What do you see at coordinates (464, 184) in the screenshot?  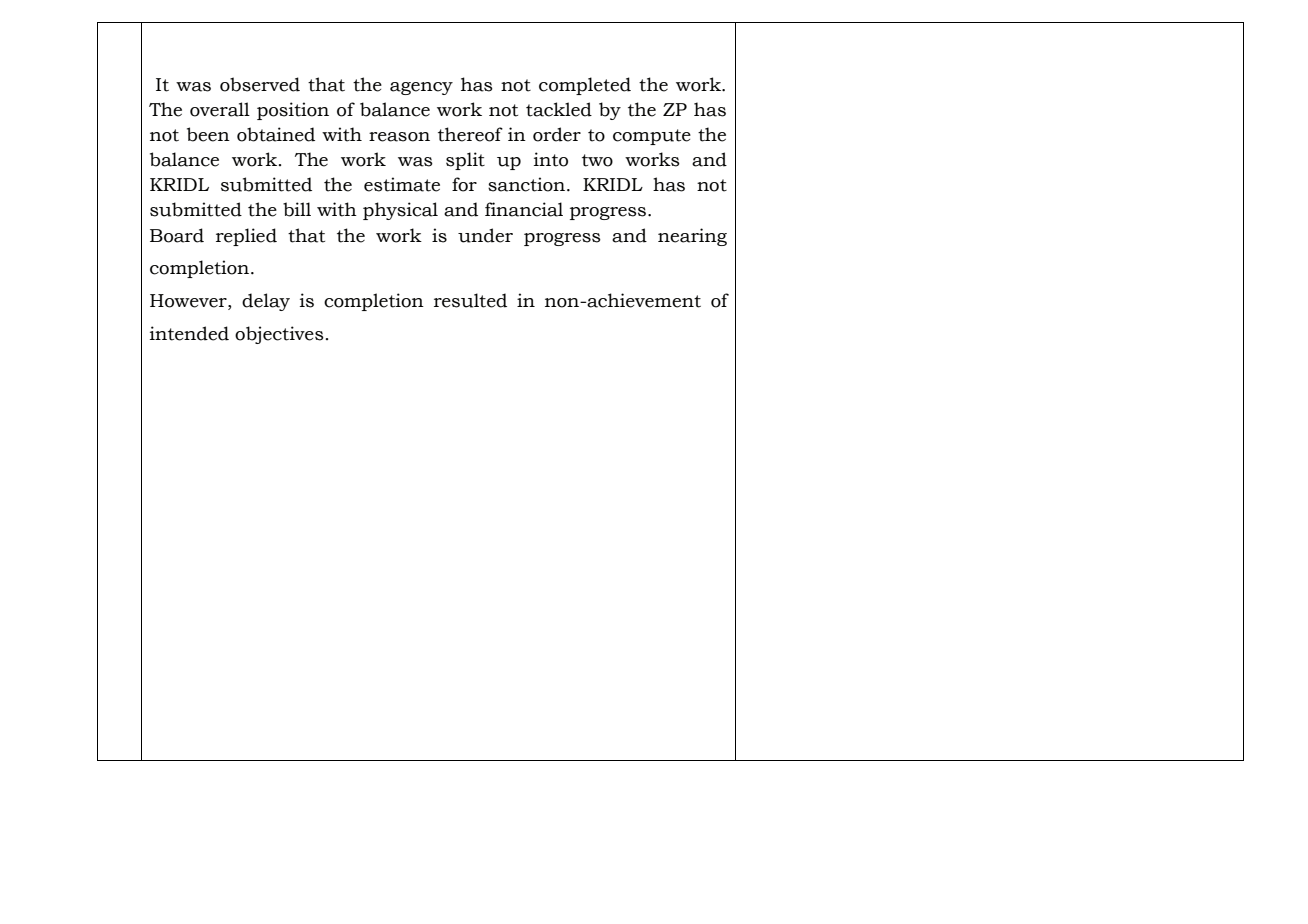 I see `for` at bounding box center [464, 184].
